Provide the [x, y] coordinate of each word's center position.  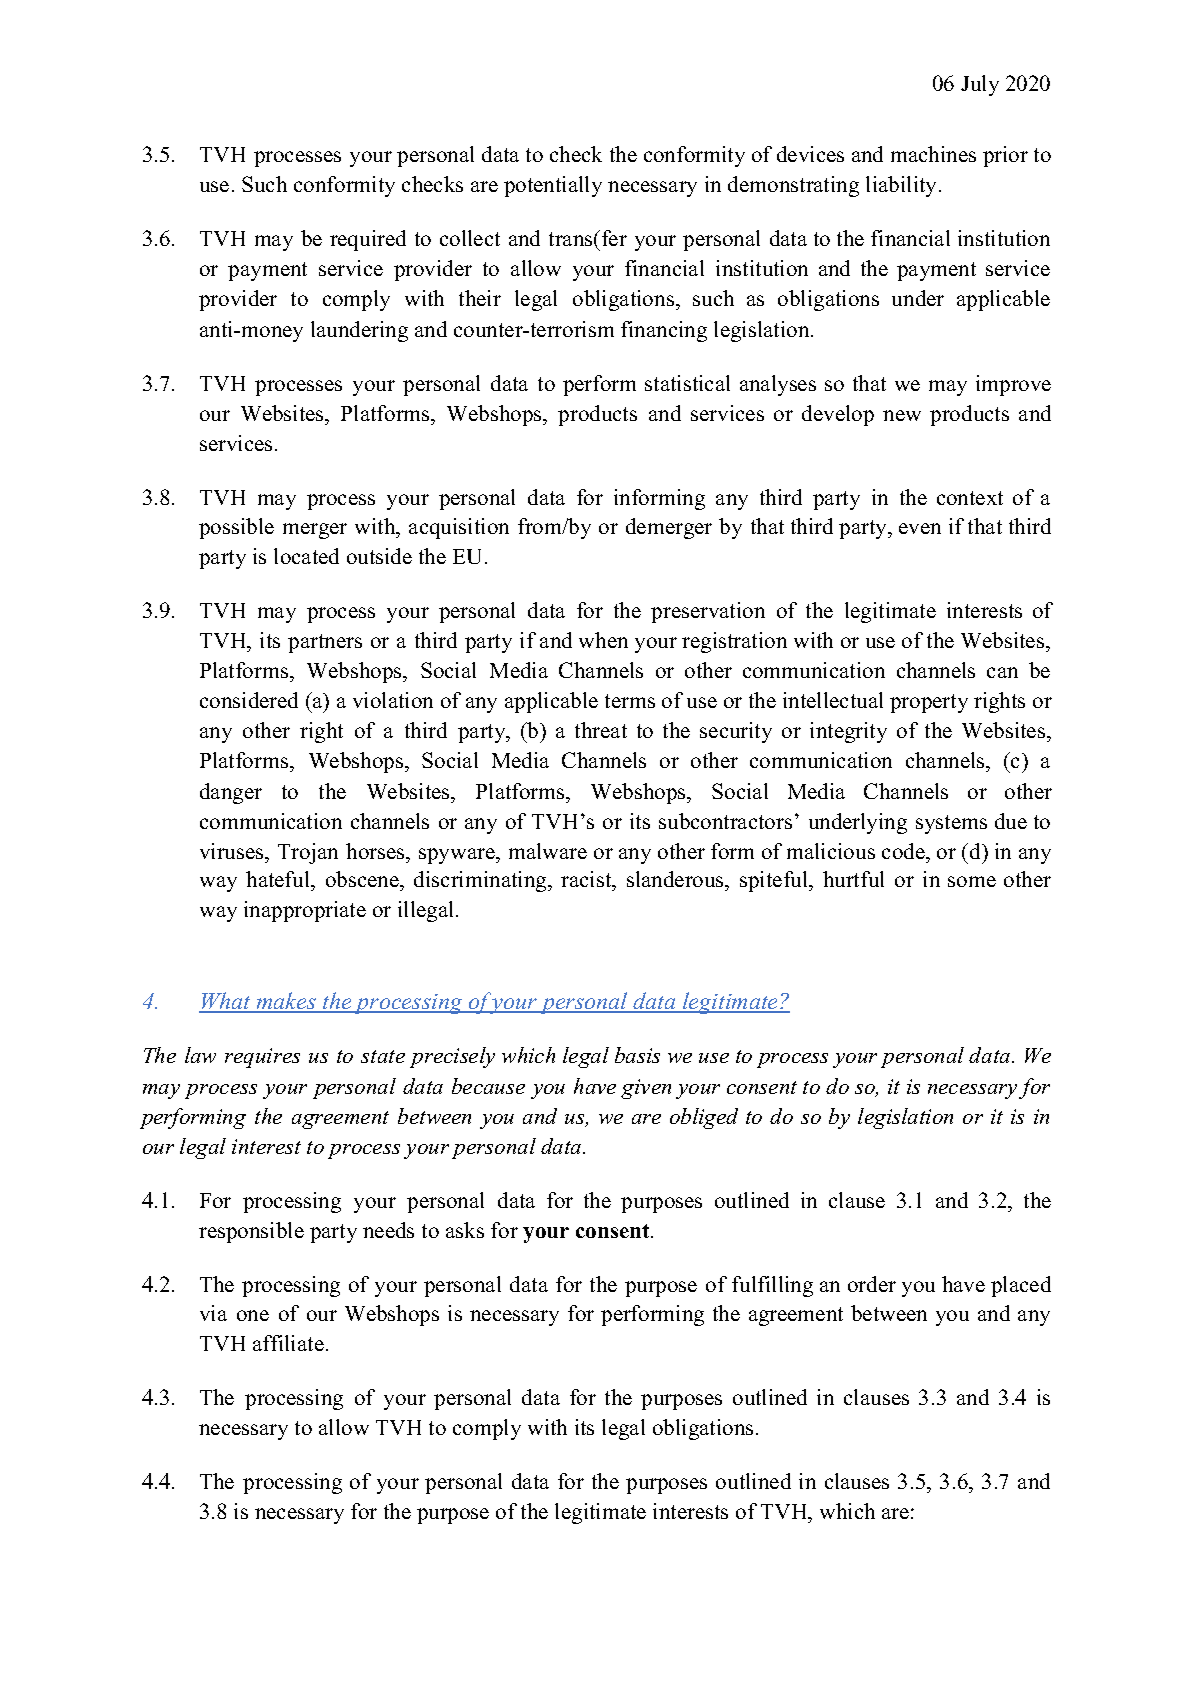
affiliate [288, 1343]
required [368, 240]
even [920, 528]
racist [587, 881]
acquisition [459, 528]
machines [933, 154]
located [306, 556]
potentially [553, 186]
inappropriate [305, 911]
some [972, 881]
